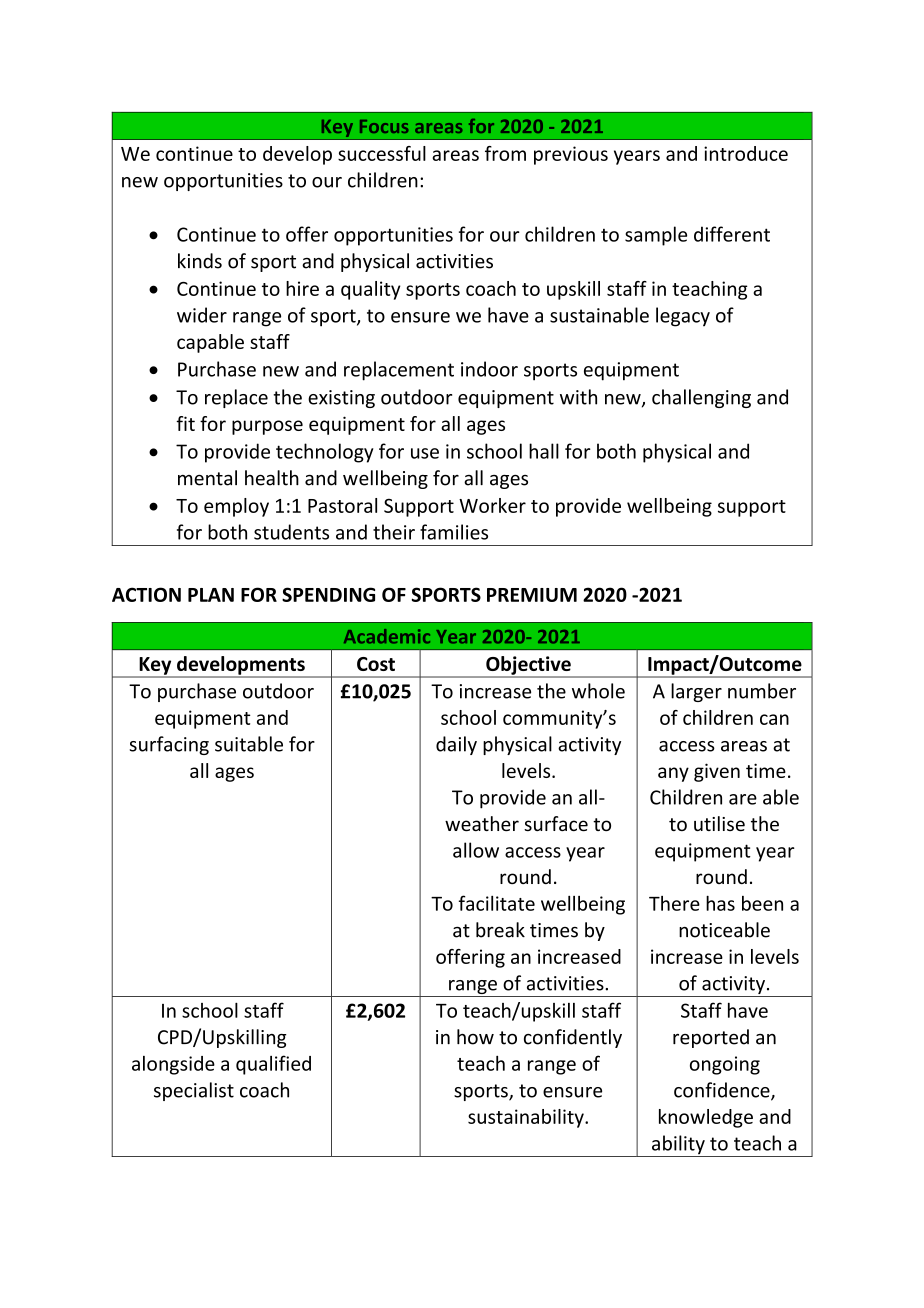 This screenshot has width=924, height=1308. Describe the element at coordinates (211, 595) in the screenshot. I see `PLAN` at that location.
